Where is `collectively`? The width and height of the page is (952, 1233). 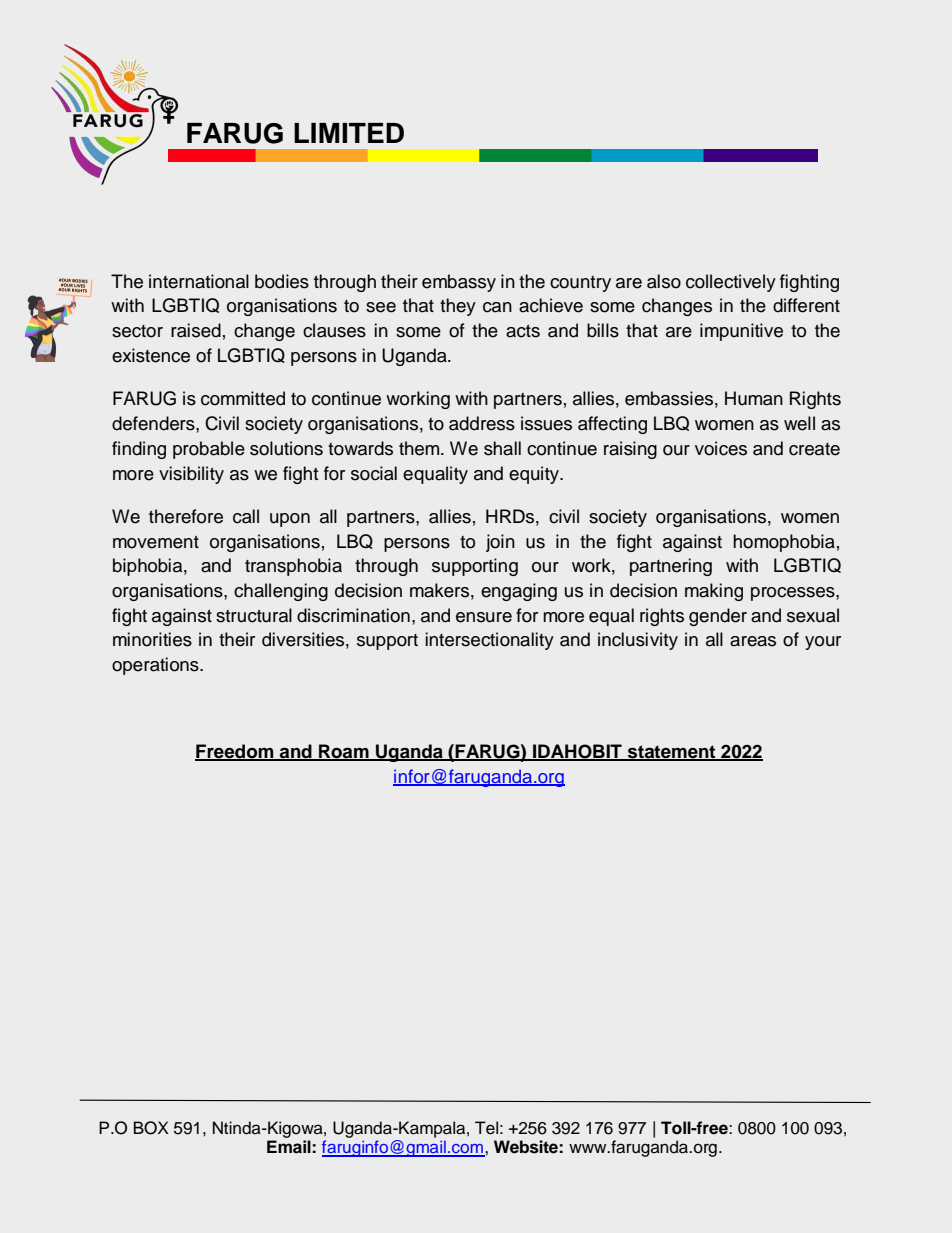 collectively is located at coordinates (731, 283).
